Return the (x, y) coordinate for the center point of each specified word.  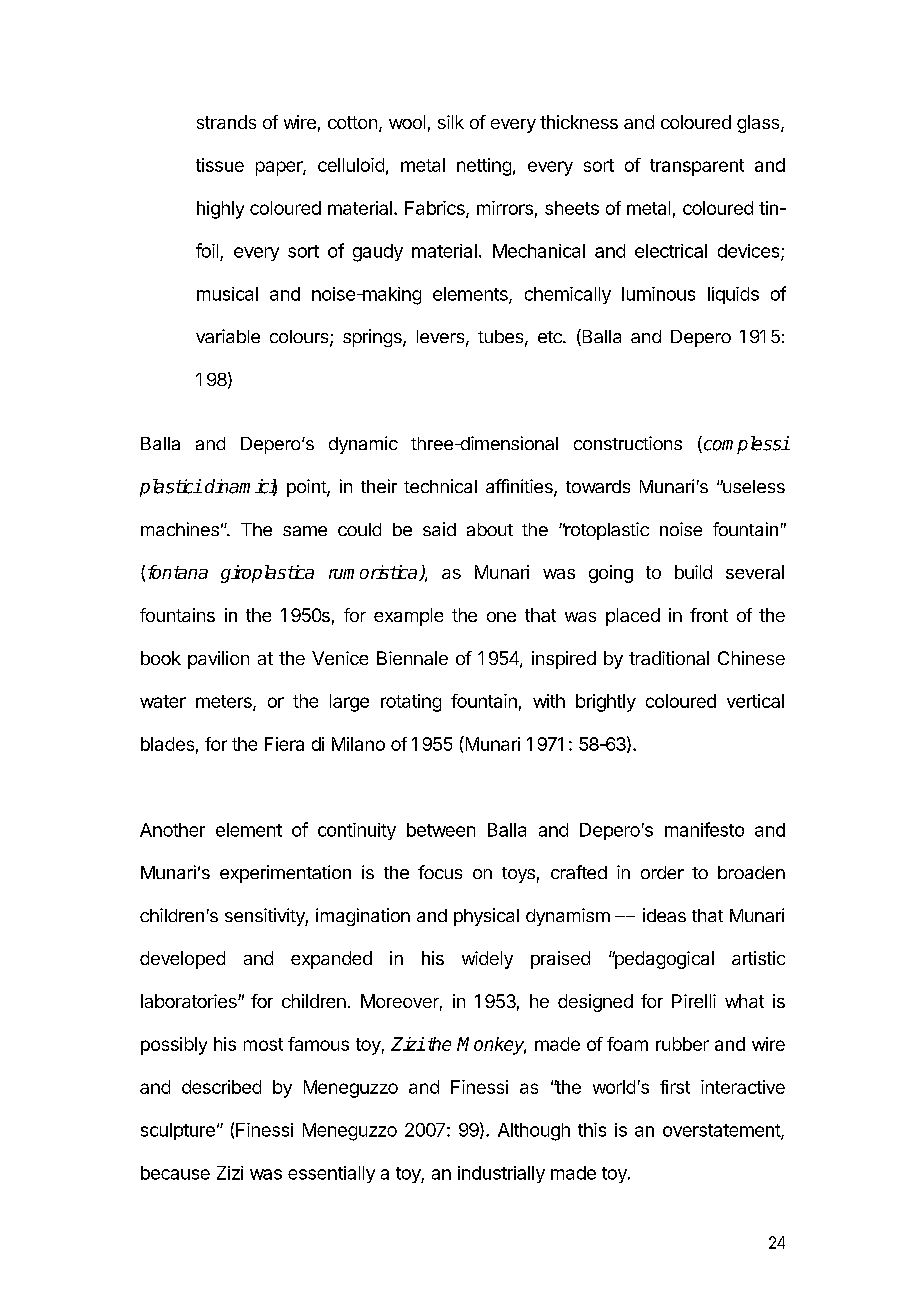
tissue (220, 165)
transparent (697, 167)
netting (484, 167)
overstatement (722, 1131)
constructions (628, 443)
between (441, 830)
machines (180, 529)
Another (172, 830)
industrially (501, 1174)
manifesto (704, 829)
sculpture (178, 1131)
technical (440, 486)
